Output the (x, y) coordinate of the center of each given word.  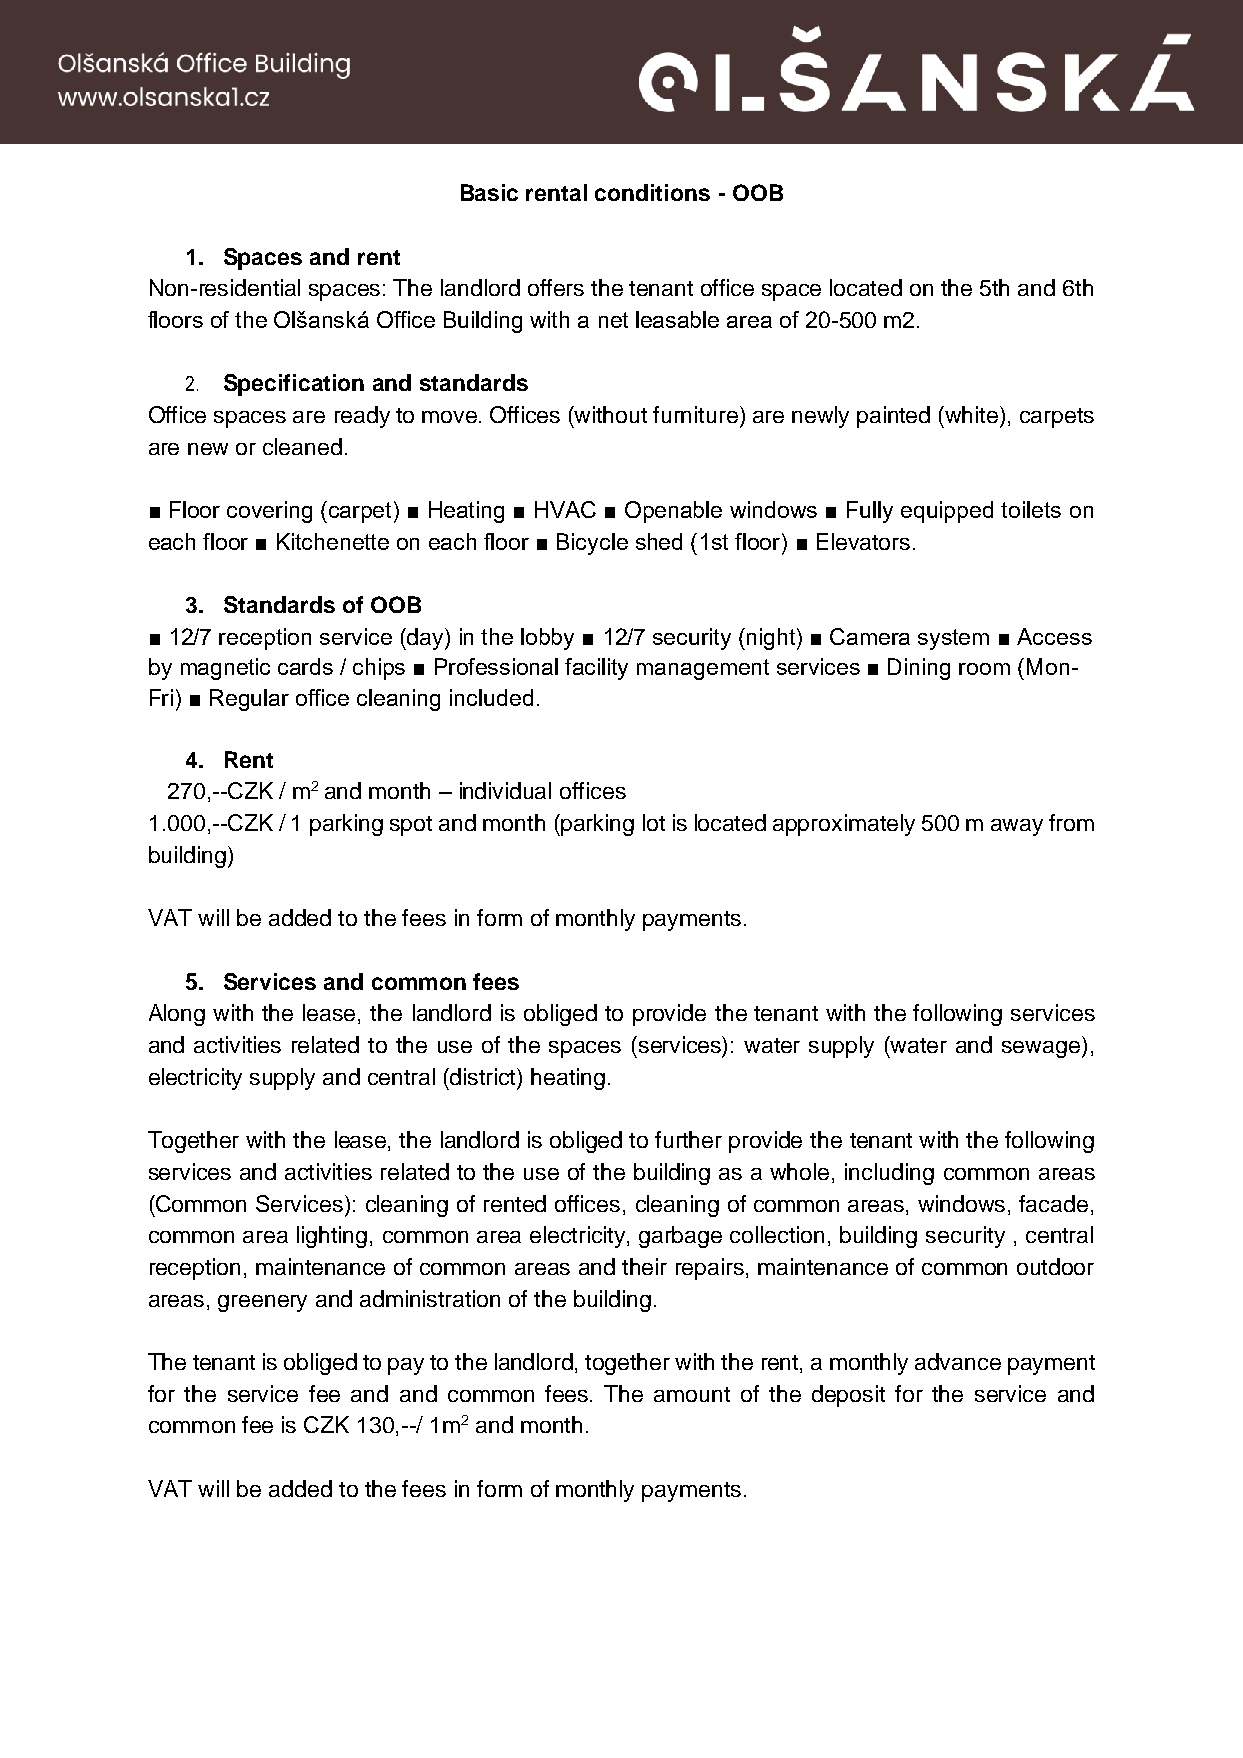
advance (958, 1361)
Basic (489, 192)
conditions (652, 192)
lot (654, 822)
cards (305, 666)
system (953, 639)
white (973, 414)
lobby (547, 639)
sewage (1042, 1049)
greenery (262, 1303)
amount (692, 1394)
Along (177, 1015)
